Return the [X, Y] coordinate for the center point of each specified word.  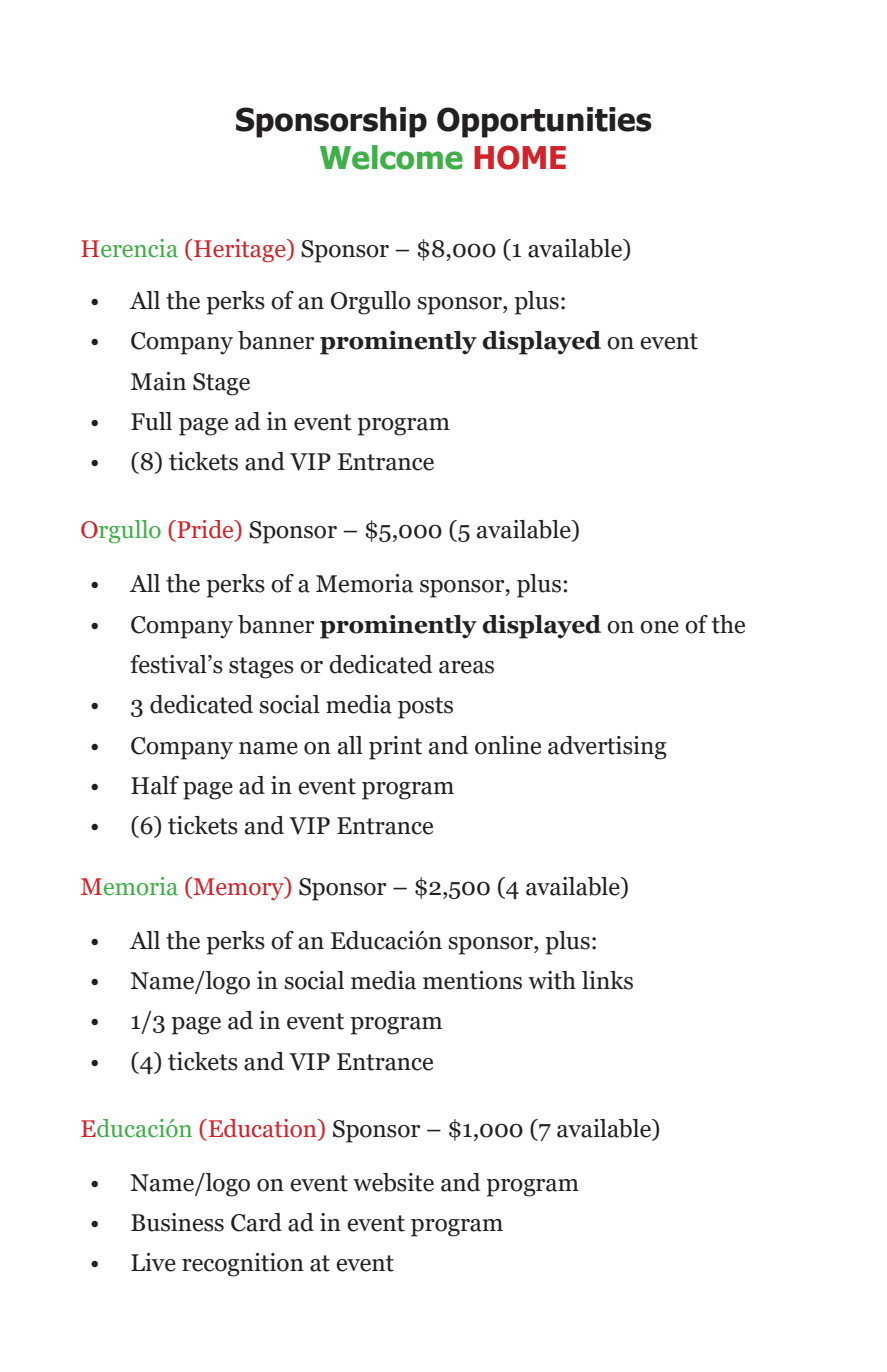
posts [425, 708]
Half [155, 785]
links [607, 980]
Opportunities [544, 122]
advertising [607, 748]
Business [177, 1222]
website [393, 1182]
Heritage [240, 251]
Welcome [391, 157]
